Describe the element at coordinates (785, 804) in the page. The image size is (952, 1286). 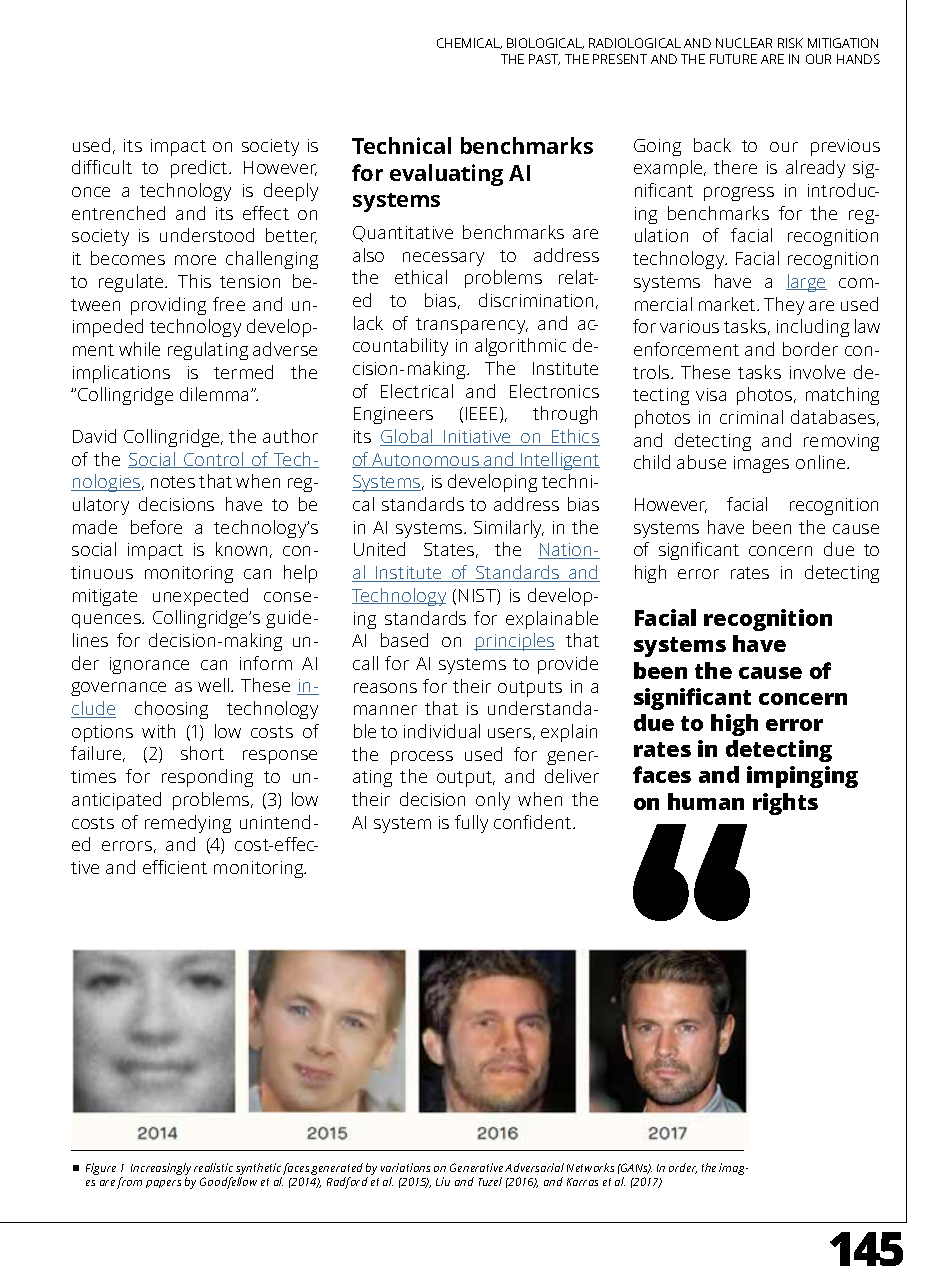
I see `rights` at that location.
